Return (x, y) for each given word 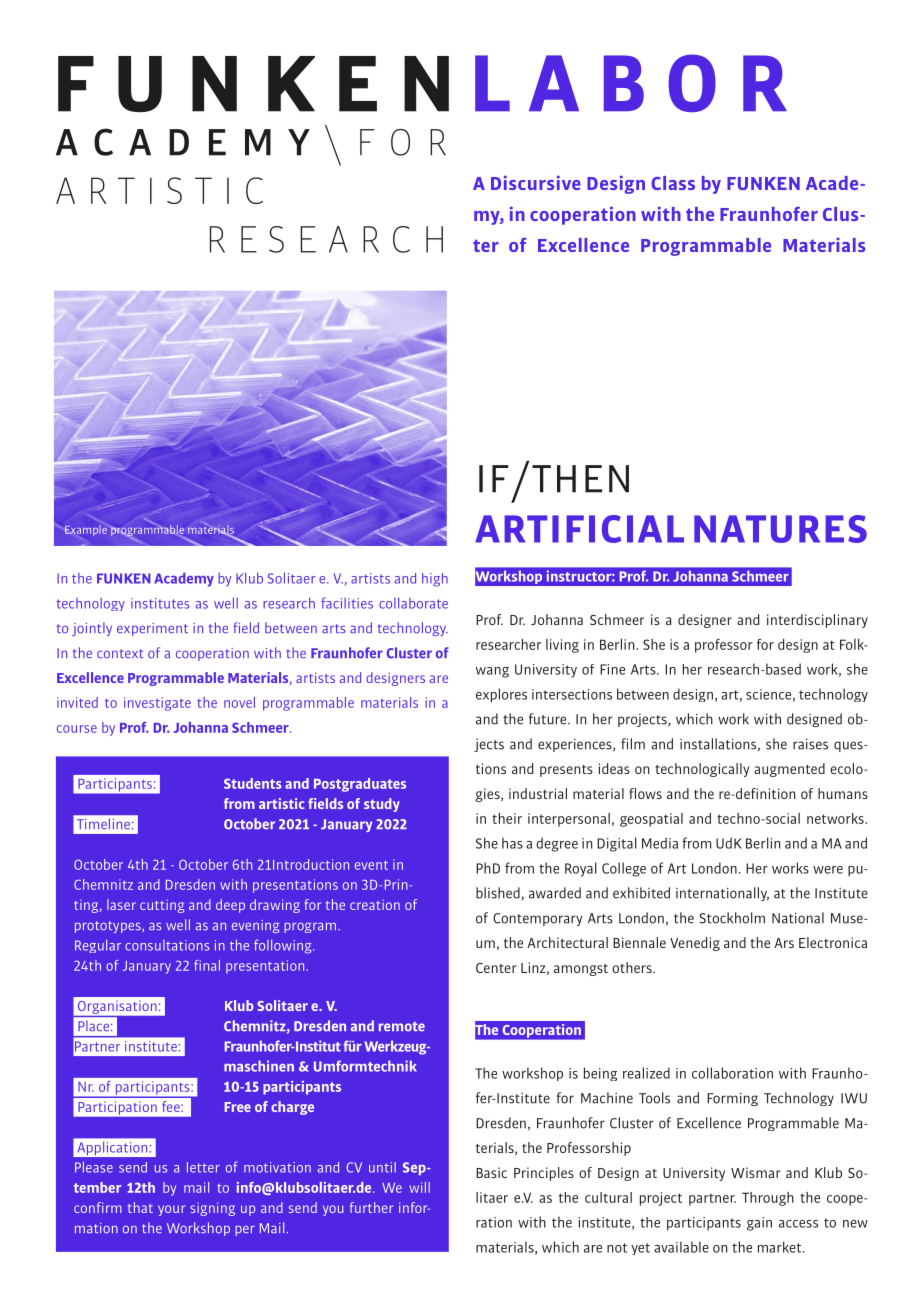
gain (759, 1224)
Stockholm (732, 918)
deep (230, 906)
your (171, 1210)
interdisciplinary (817, 621)
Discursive (536, 182)
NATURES (780, 529)
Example (86, 530)
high (435, 580)
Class (673, 183)
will (419, 1187)
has (512, 843)
